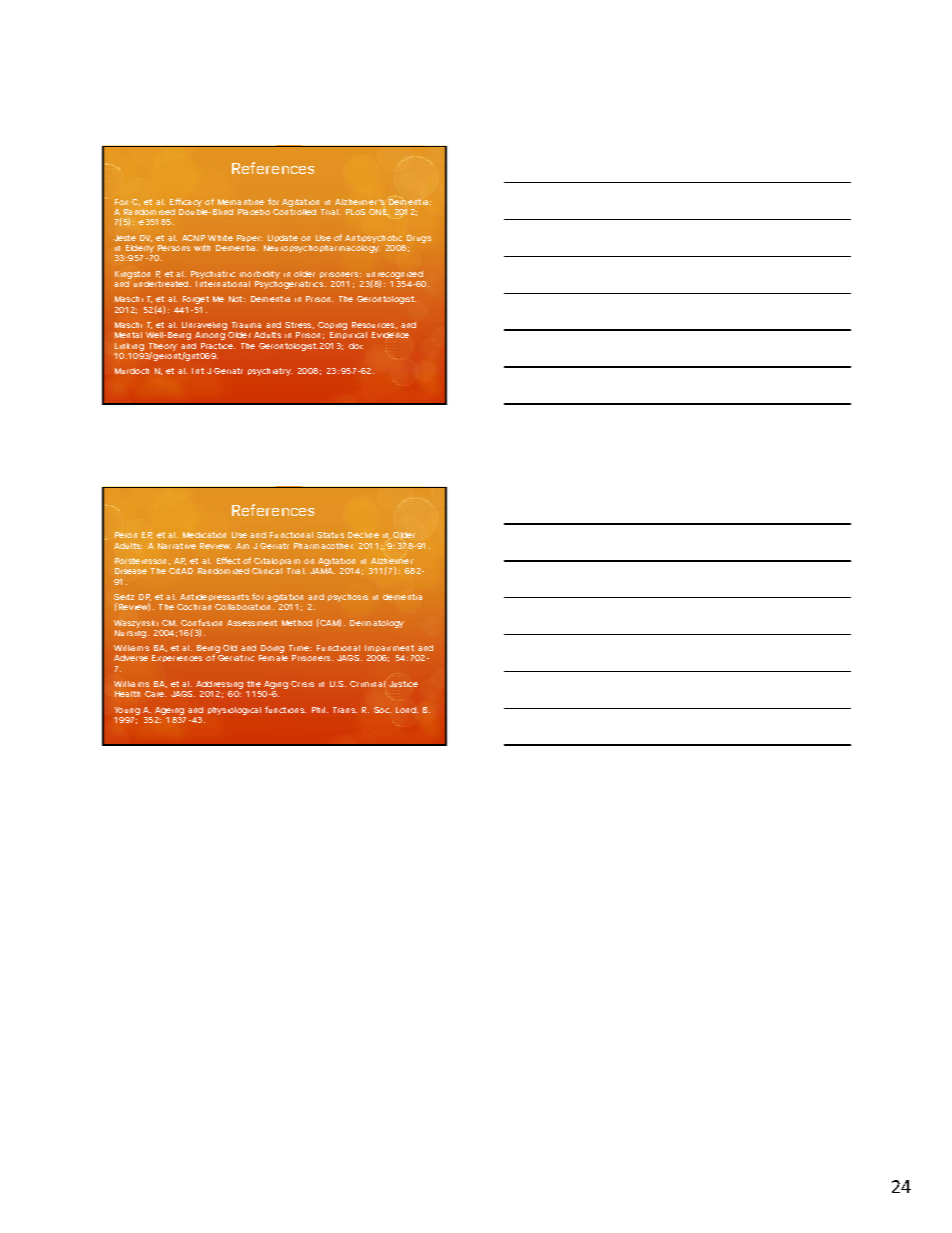 Image resolution: width=952 pixels, height=1233 pixels. What do you see at coordinates (367, 684) in the screenshot?
I see `Criminal` at bounding box center [367, 684].
